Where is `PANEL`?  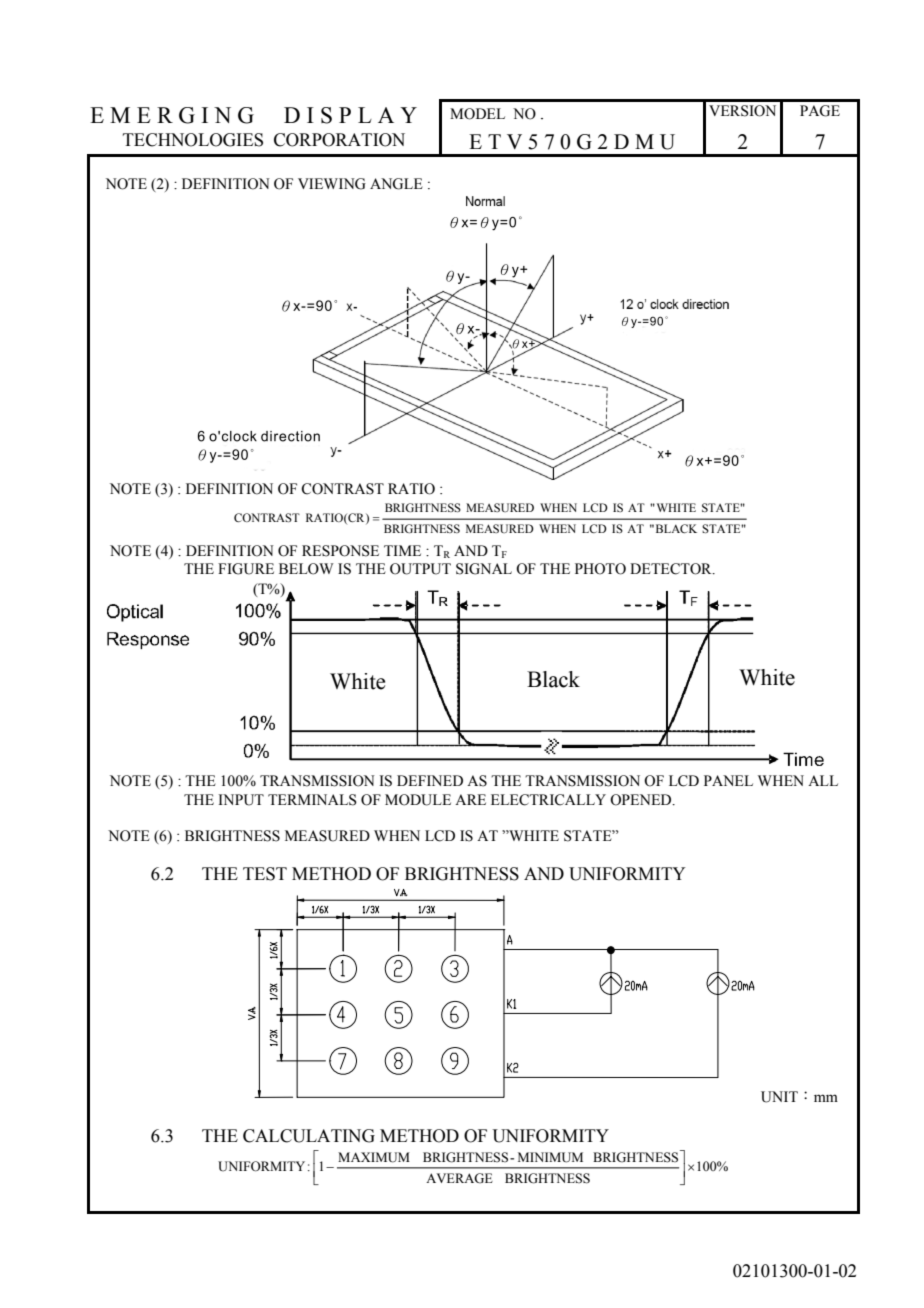
PANEL is located at coordinates (728, 780).
